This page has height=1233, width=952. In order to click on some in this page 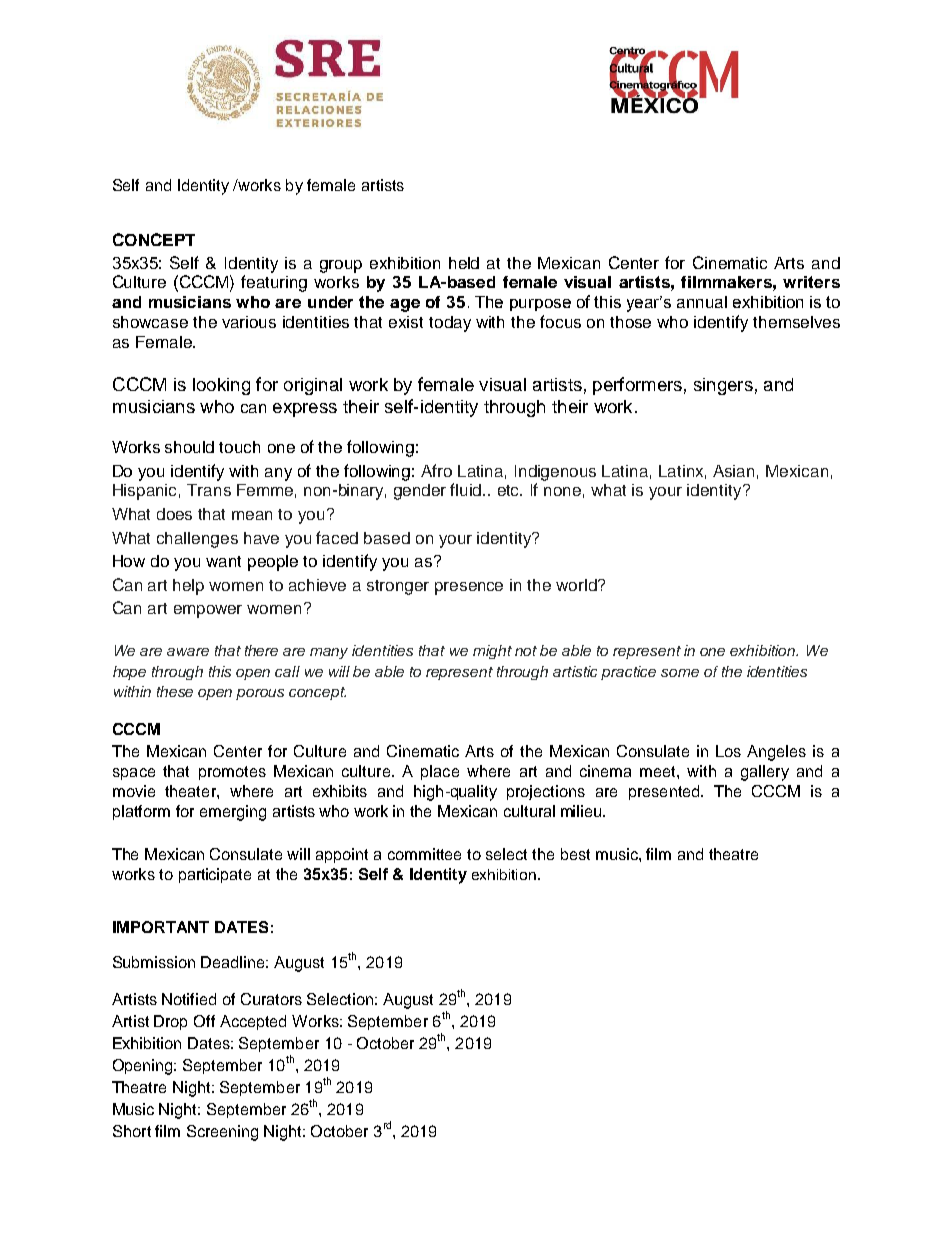, I will do `click(680, 673)`.
